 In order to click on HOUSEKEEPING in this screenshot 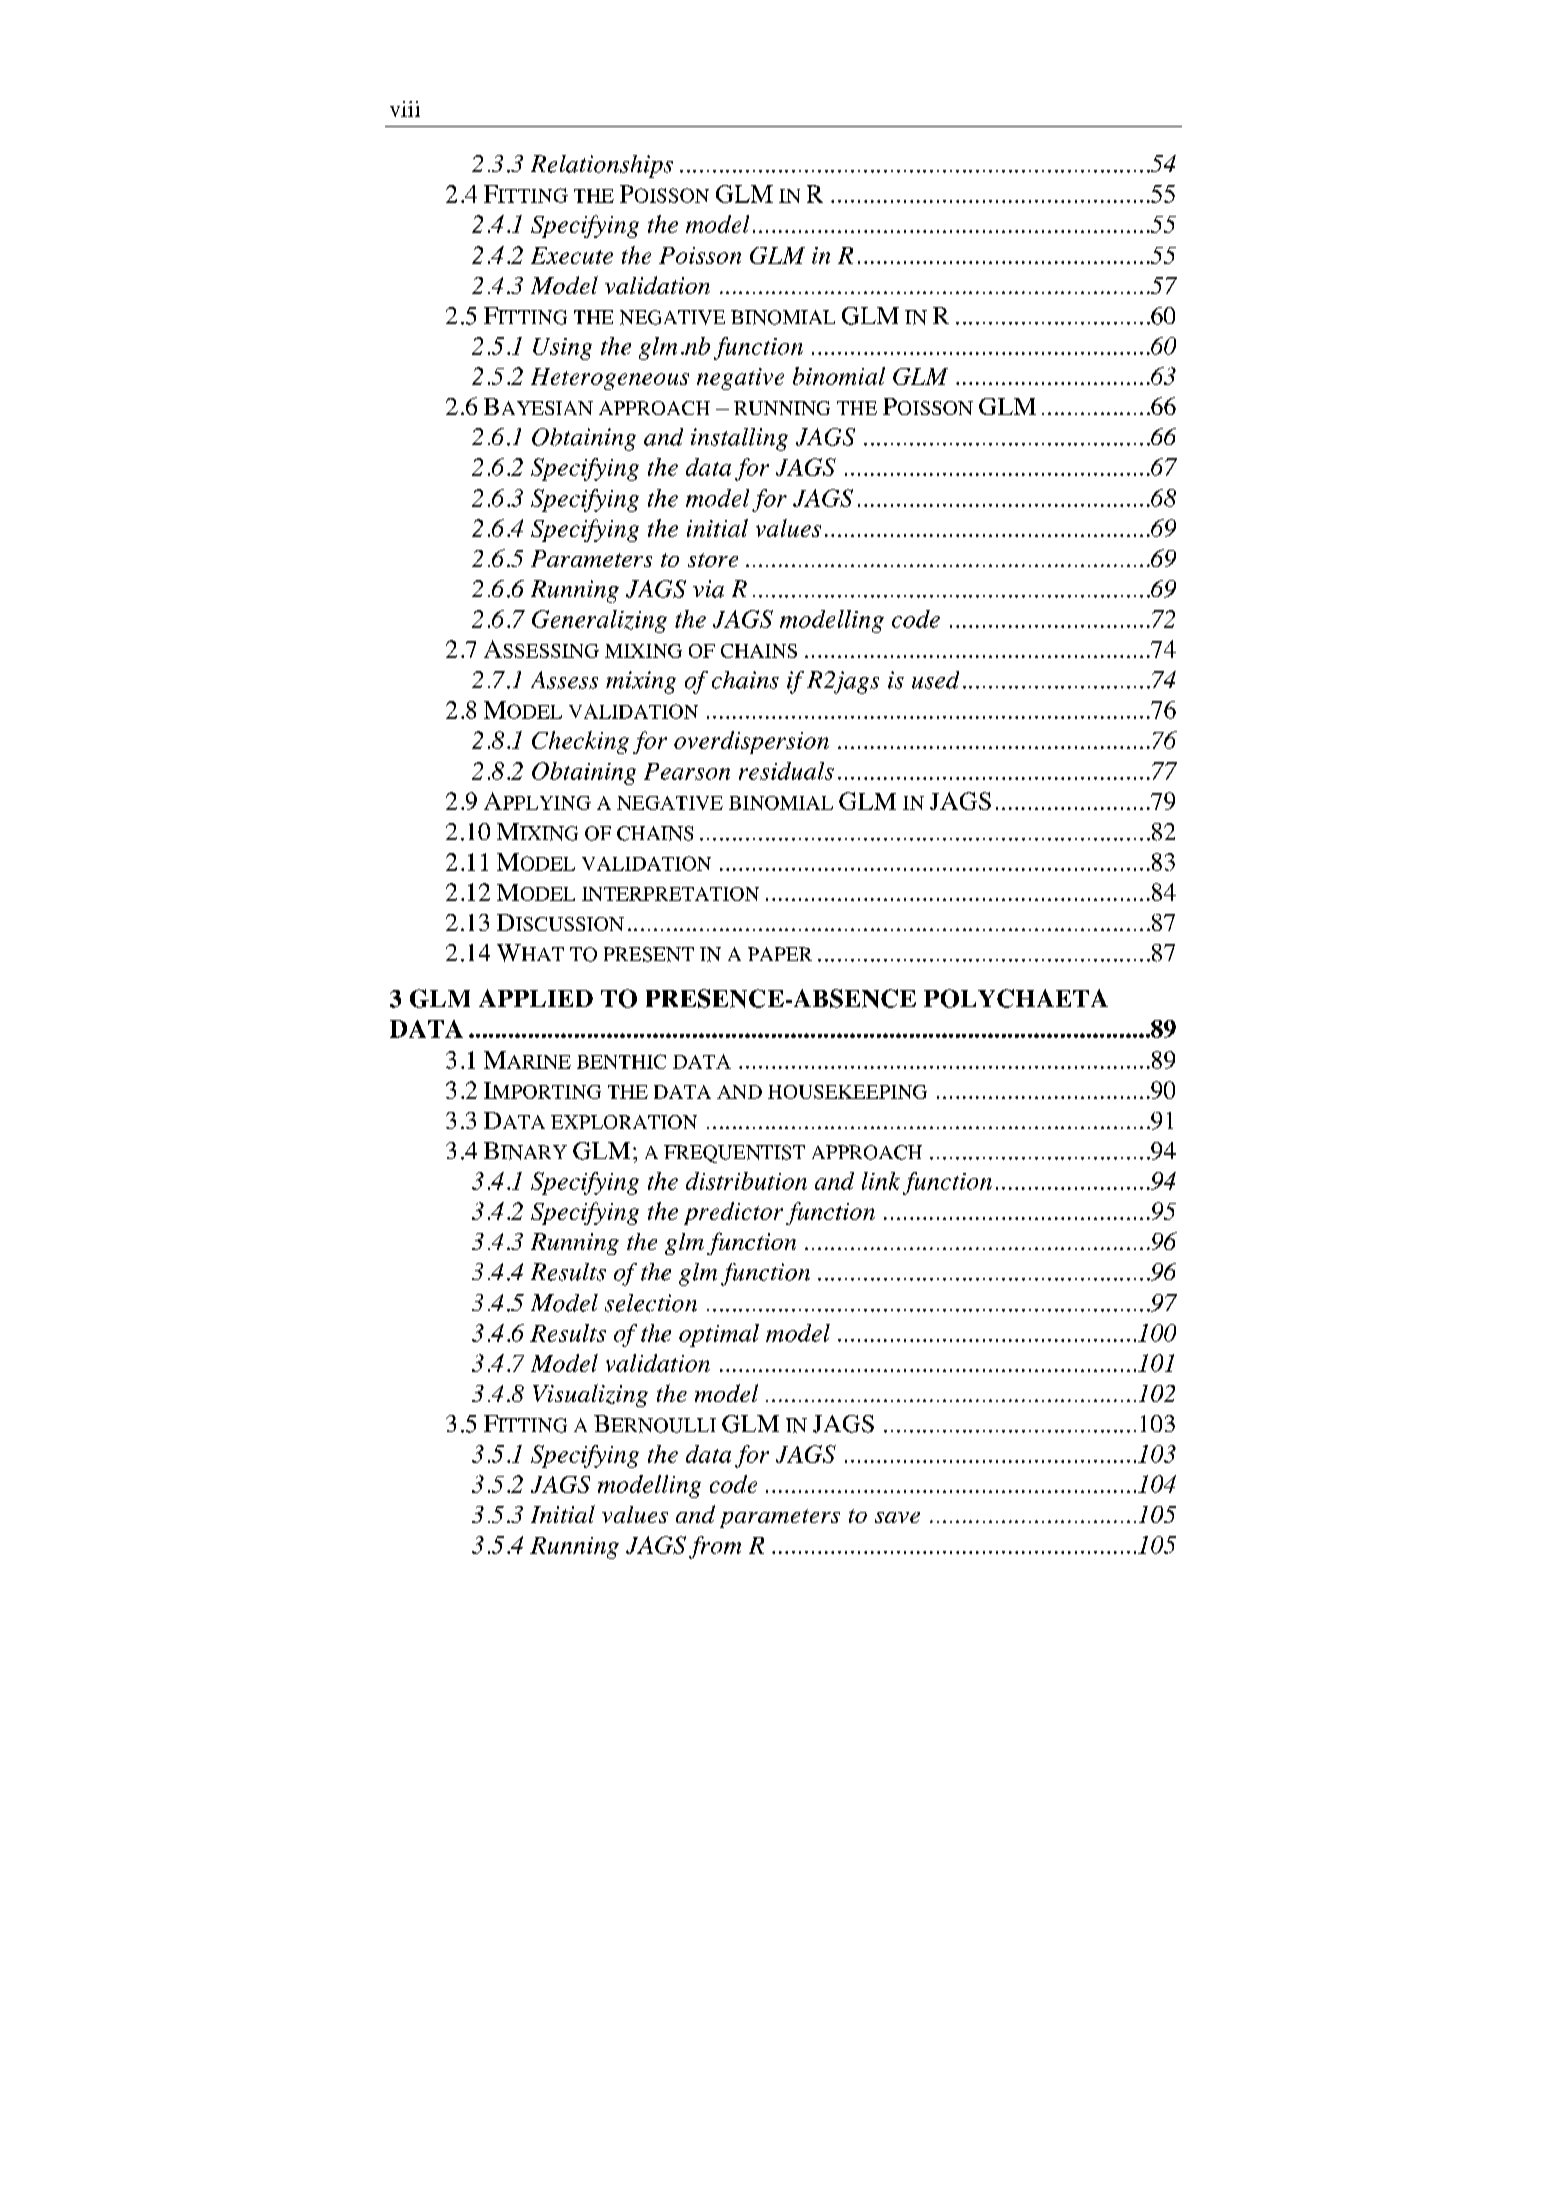, I will do `click(847, 1092)`.
